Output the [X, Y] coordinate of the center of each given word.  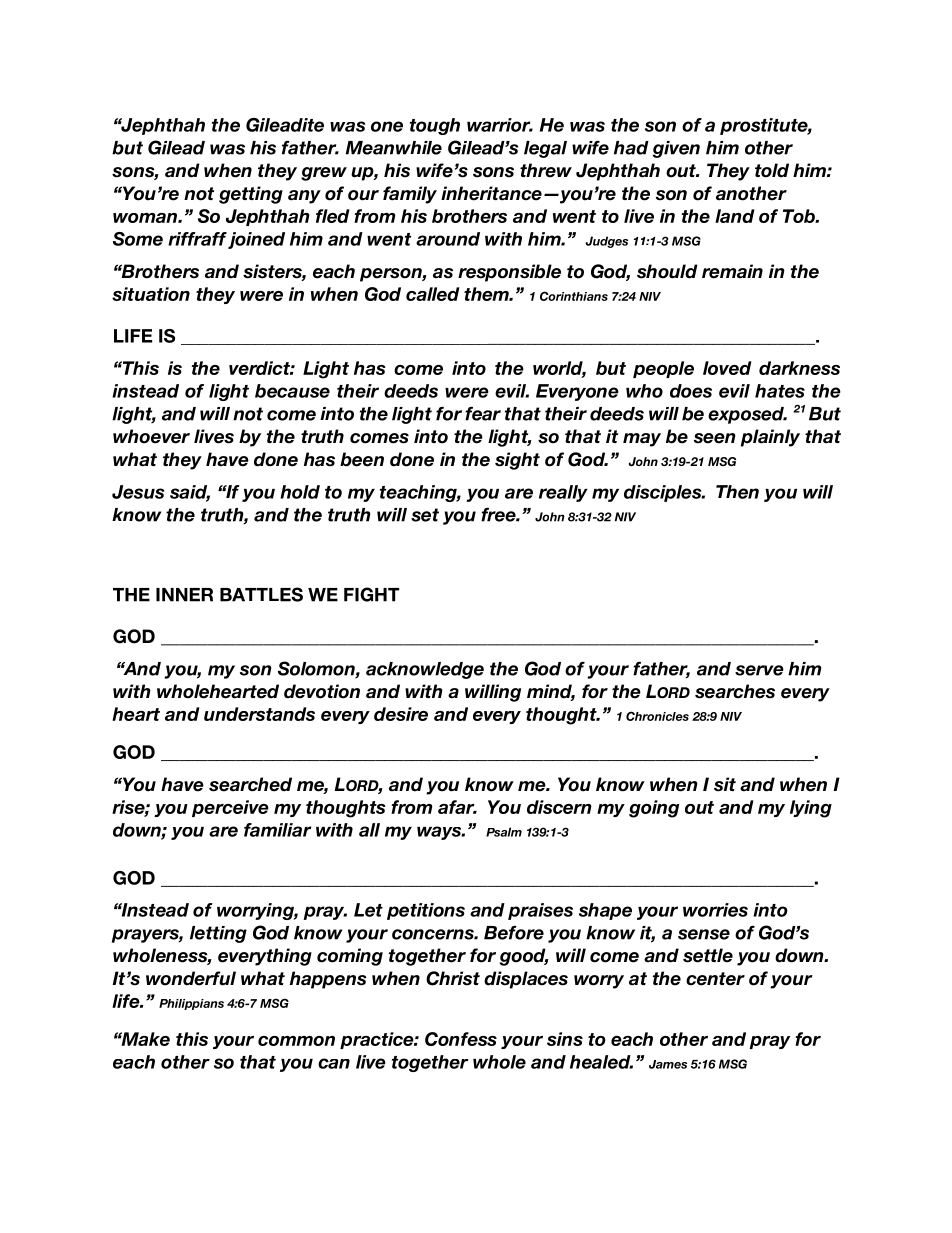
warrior [500, 125]
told [772, 170]
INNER [184, 595]
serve [759, 670]
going [654, 809]
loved [727, 368]
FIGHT [371, 594]
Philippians [191, 1004]
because [292, 391]
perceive [230, 808]
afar [457, 807]
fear [483, 414]
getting [251, 195]
